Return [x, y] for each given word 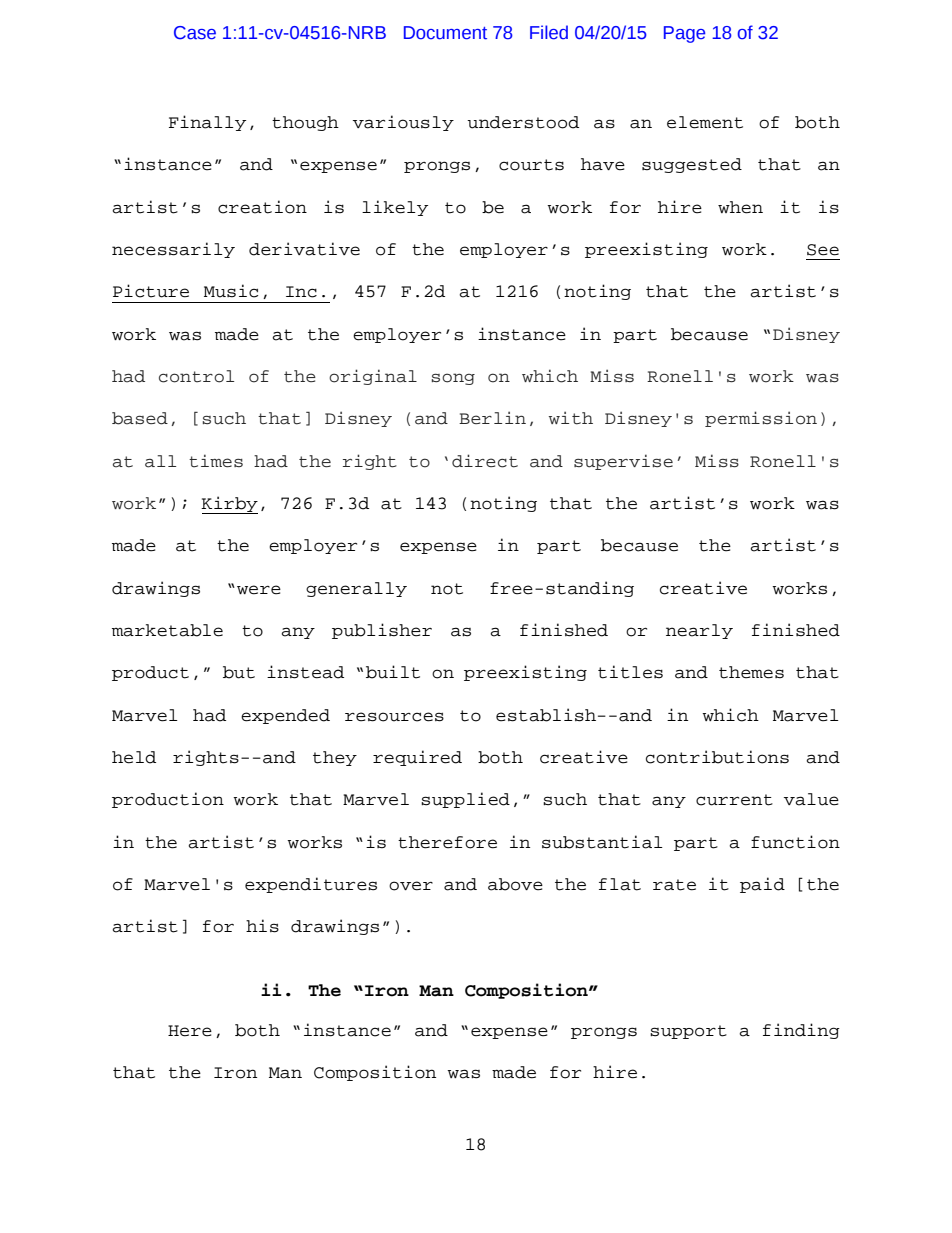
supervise [623, 462]
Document [445, 33]
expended [285, 716]
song [453, 379]
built [393, 672]
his [262, 926]
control [196, 376]
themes [751, 672]
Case [195, 33]
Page [684, 34]
